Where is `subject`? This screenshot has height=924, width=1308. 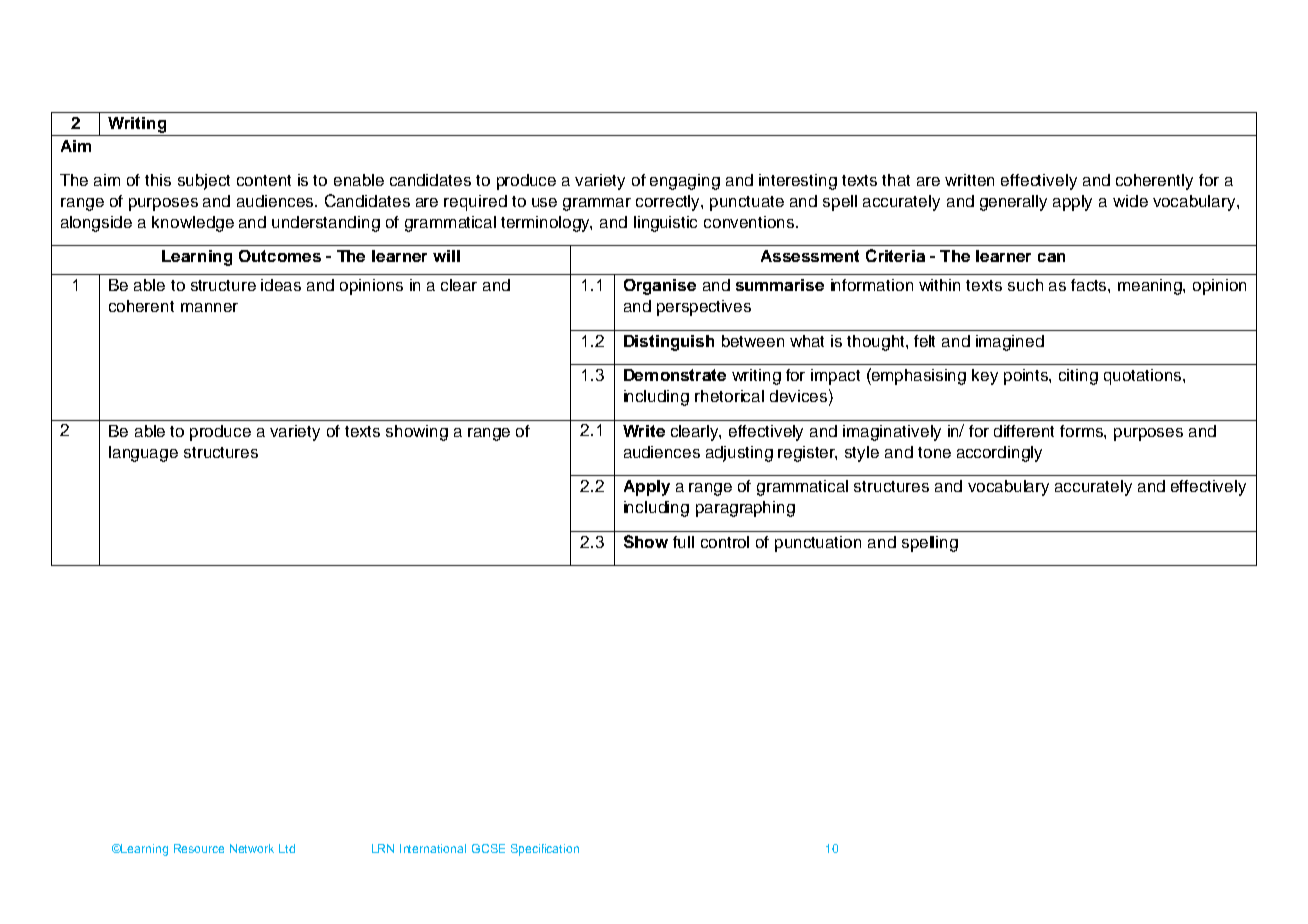
subject is located at coordinates (204, 182).
